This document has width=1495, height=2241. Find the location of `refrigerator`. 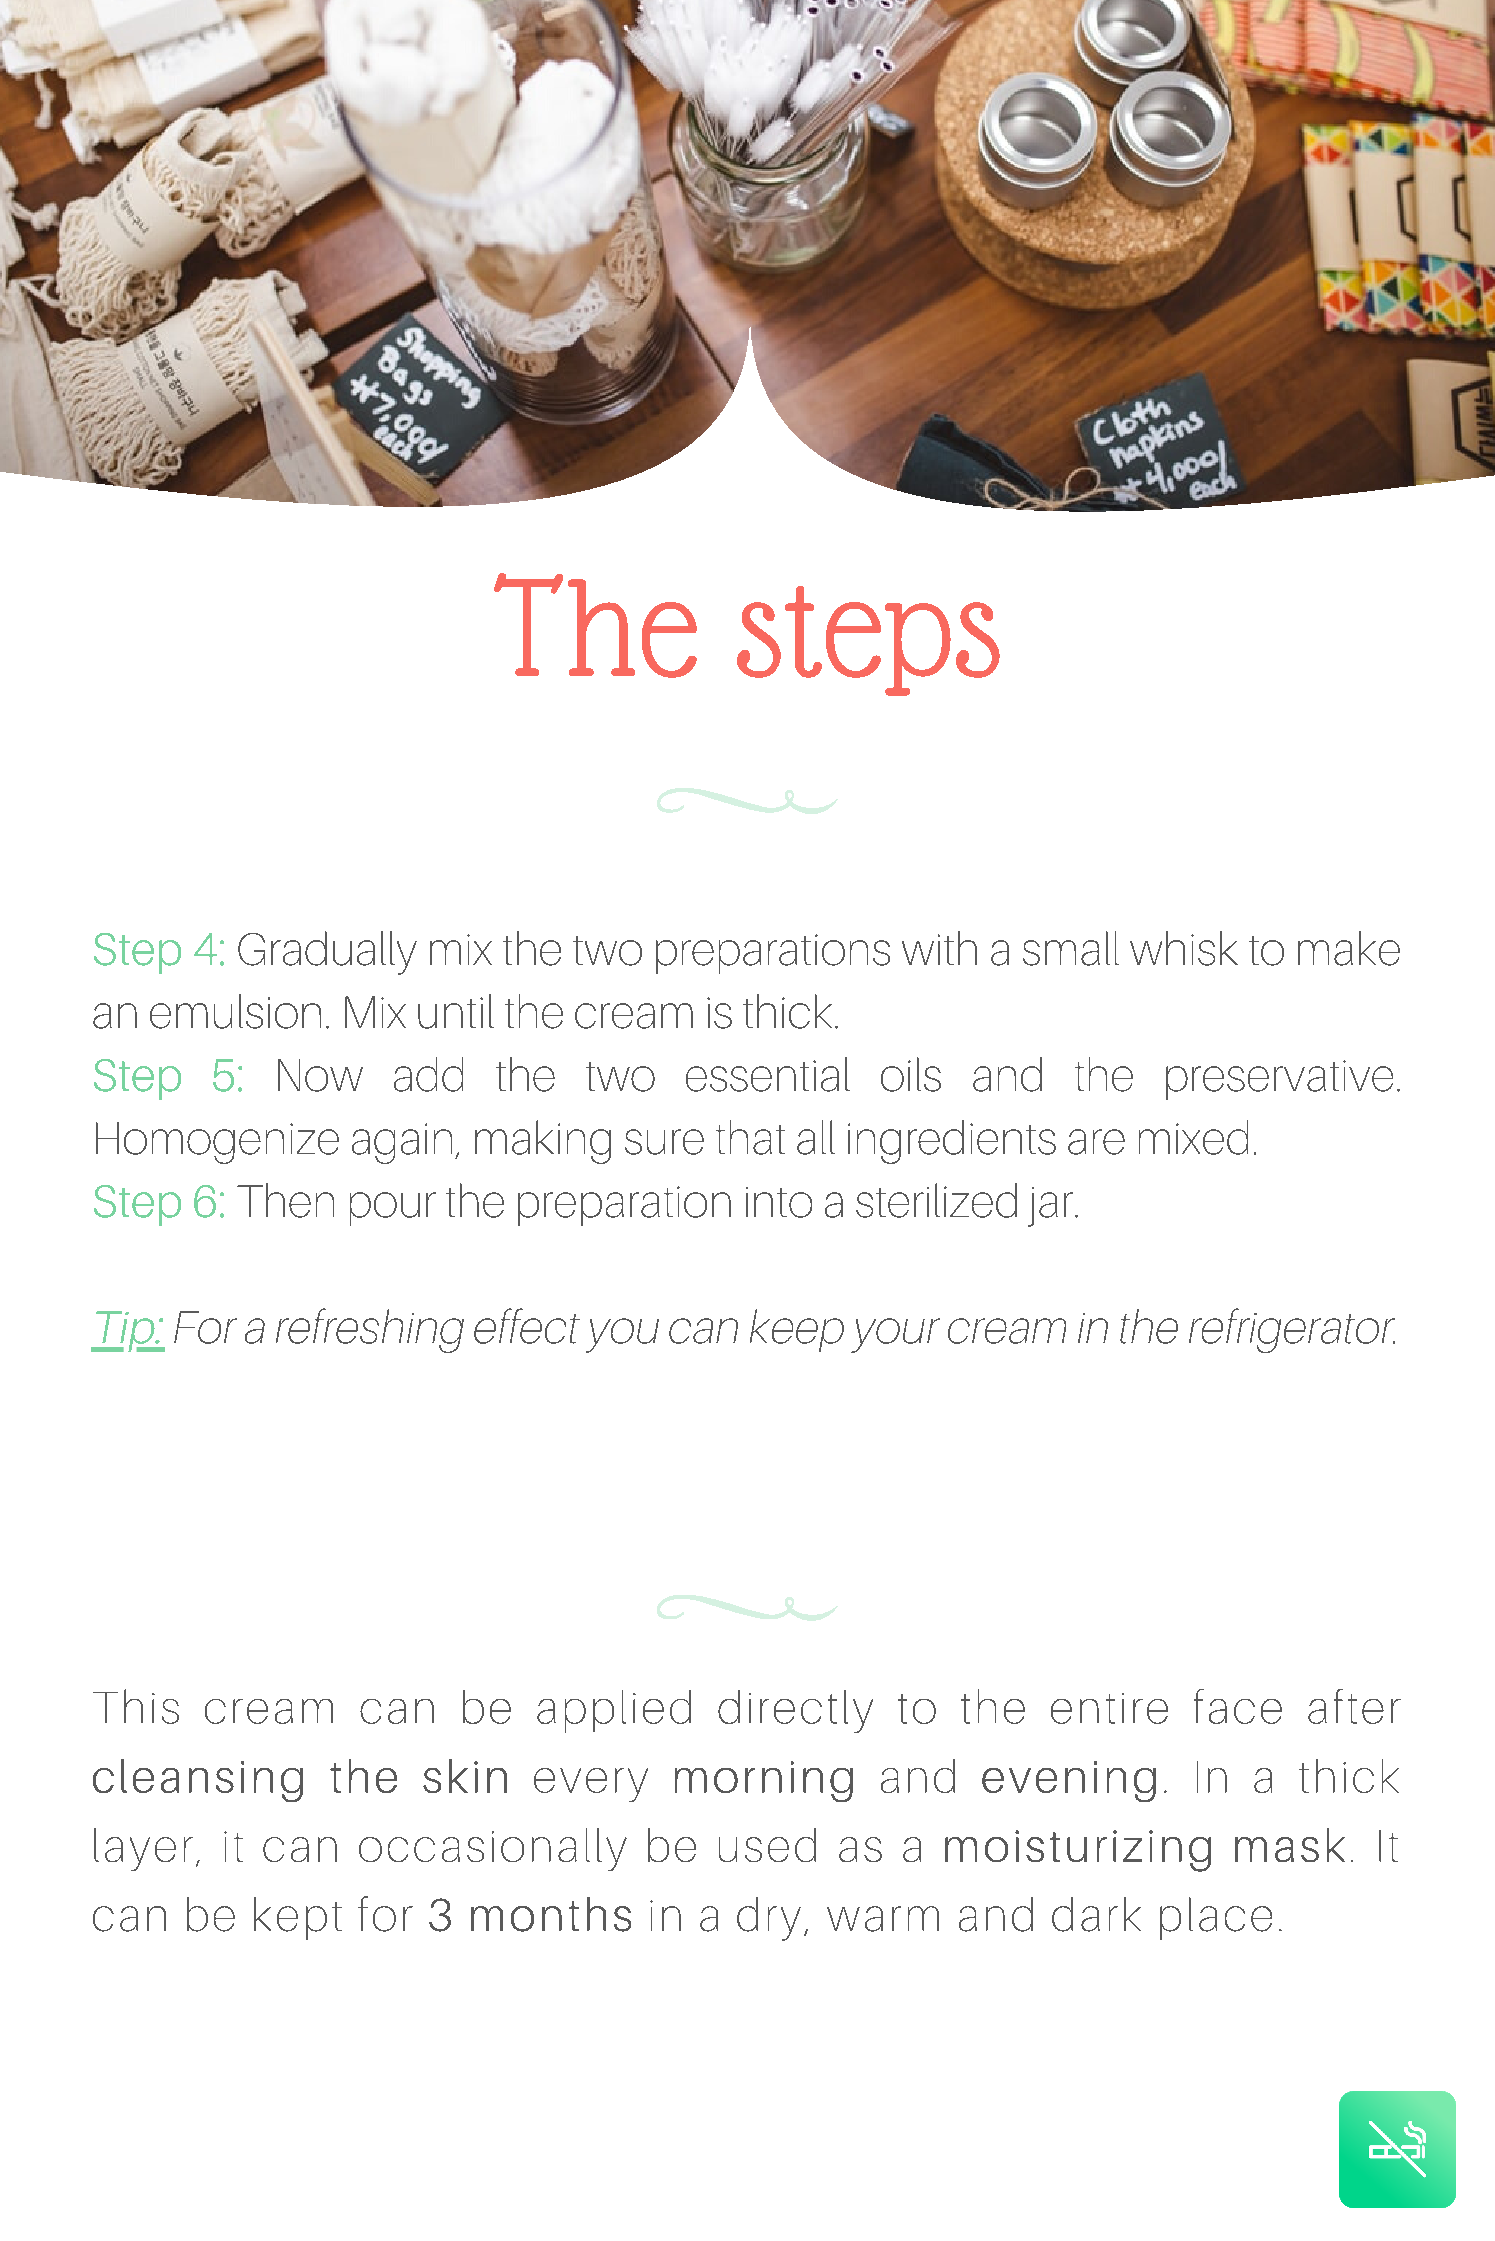

refrigerator is located at coordinates (1292, 1330).
